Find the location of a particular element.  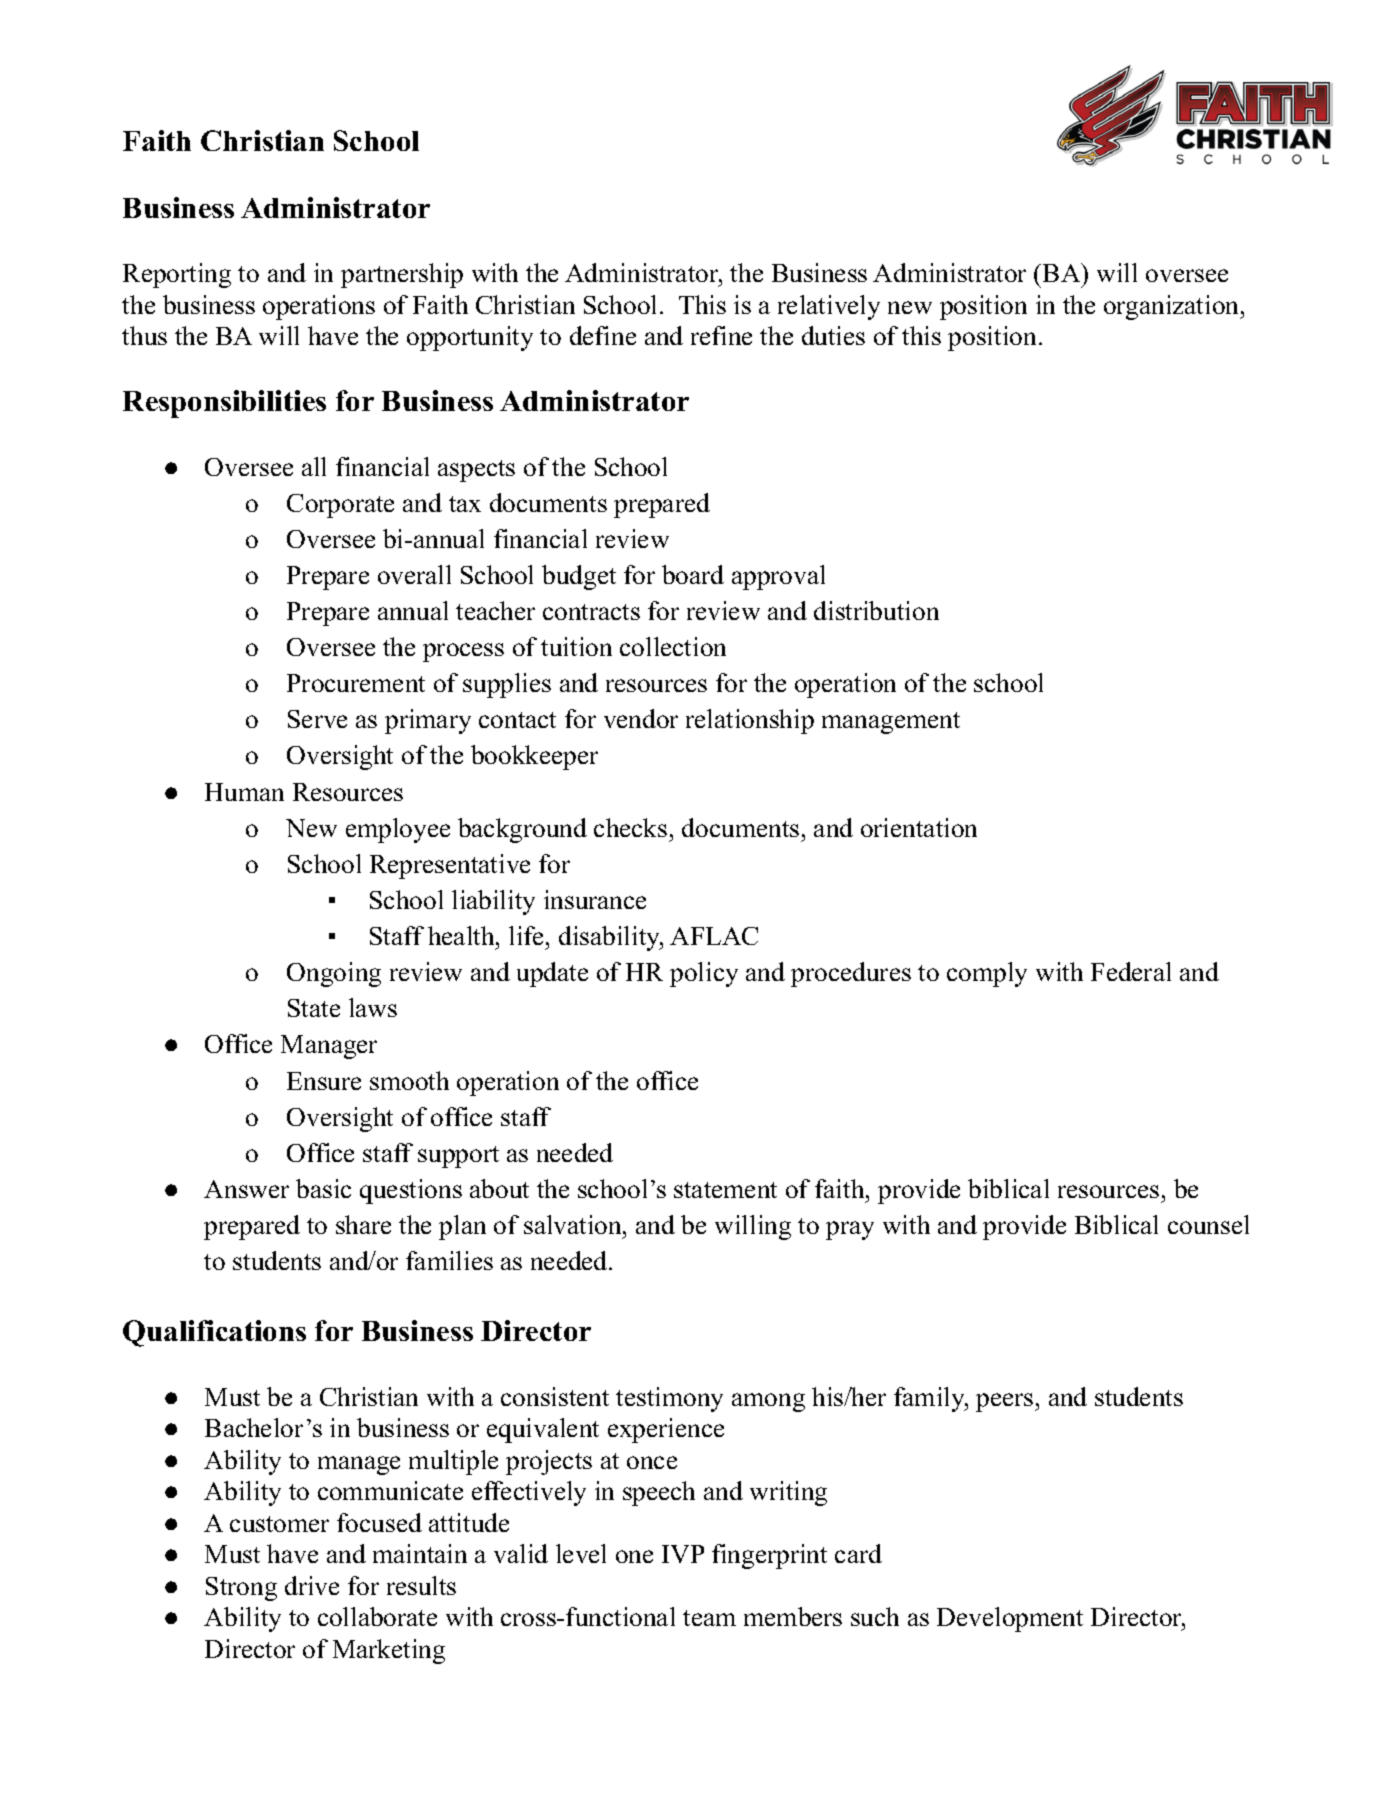

Serve is located at coordinates (317, 719).
